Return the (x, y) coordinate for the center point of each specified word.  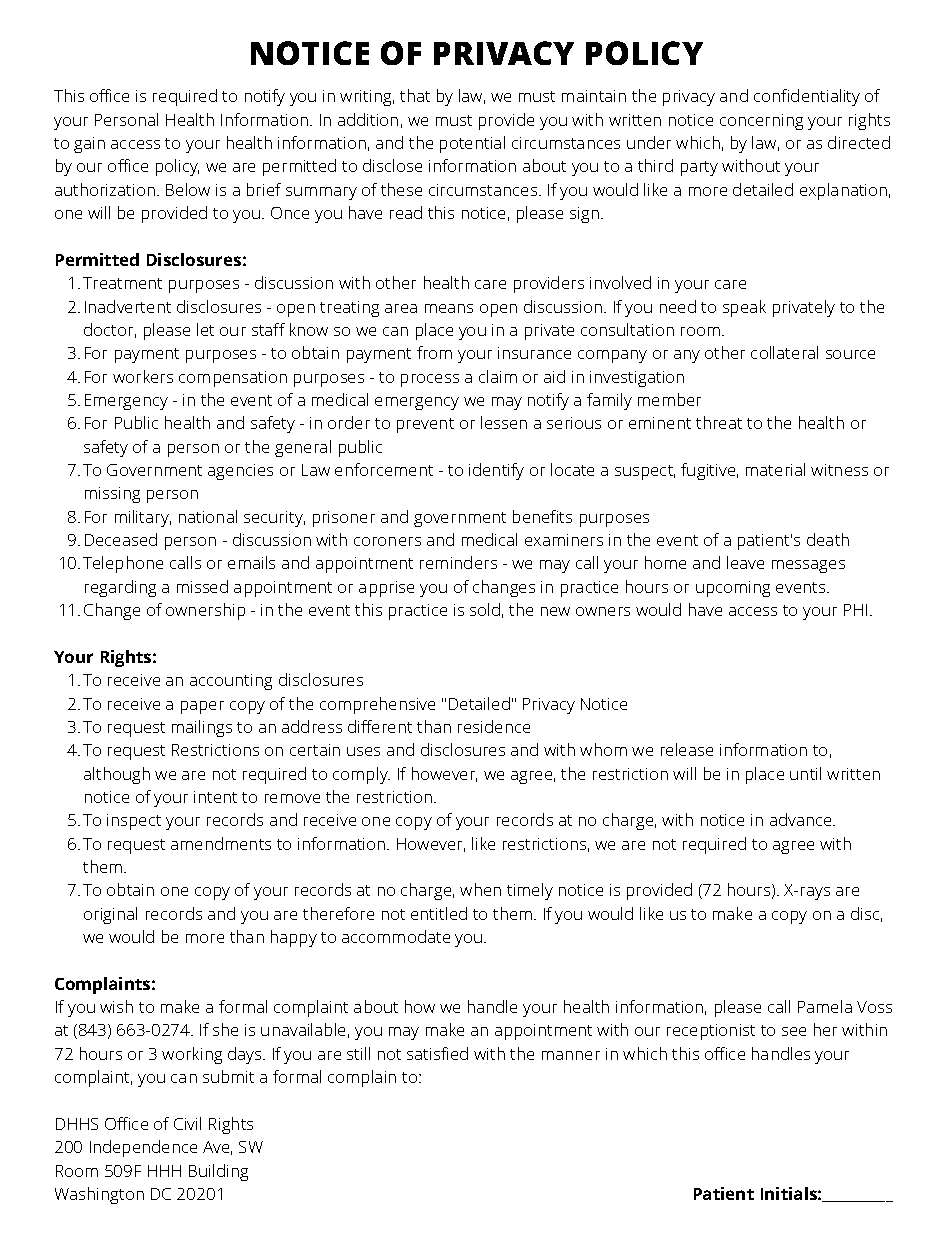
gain (89, 145)
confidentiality (807, 97)
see (794, 1031)
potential (472, 144)
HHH (164, 1171)
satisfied (437, 1053)
